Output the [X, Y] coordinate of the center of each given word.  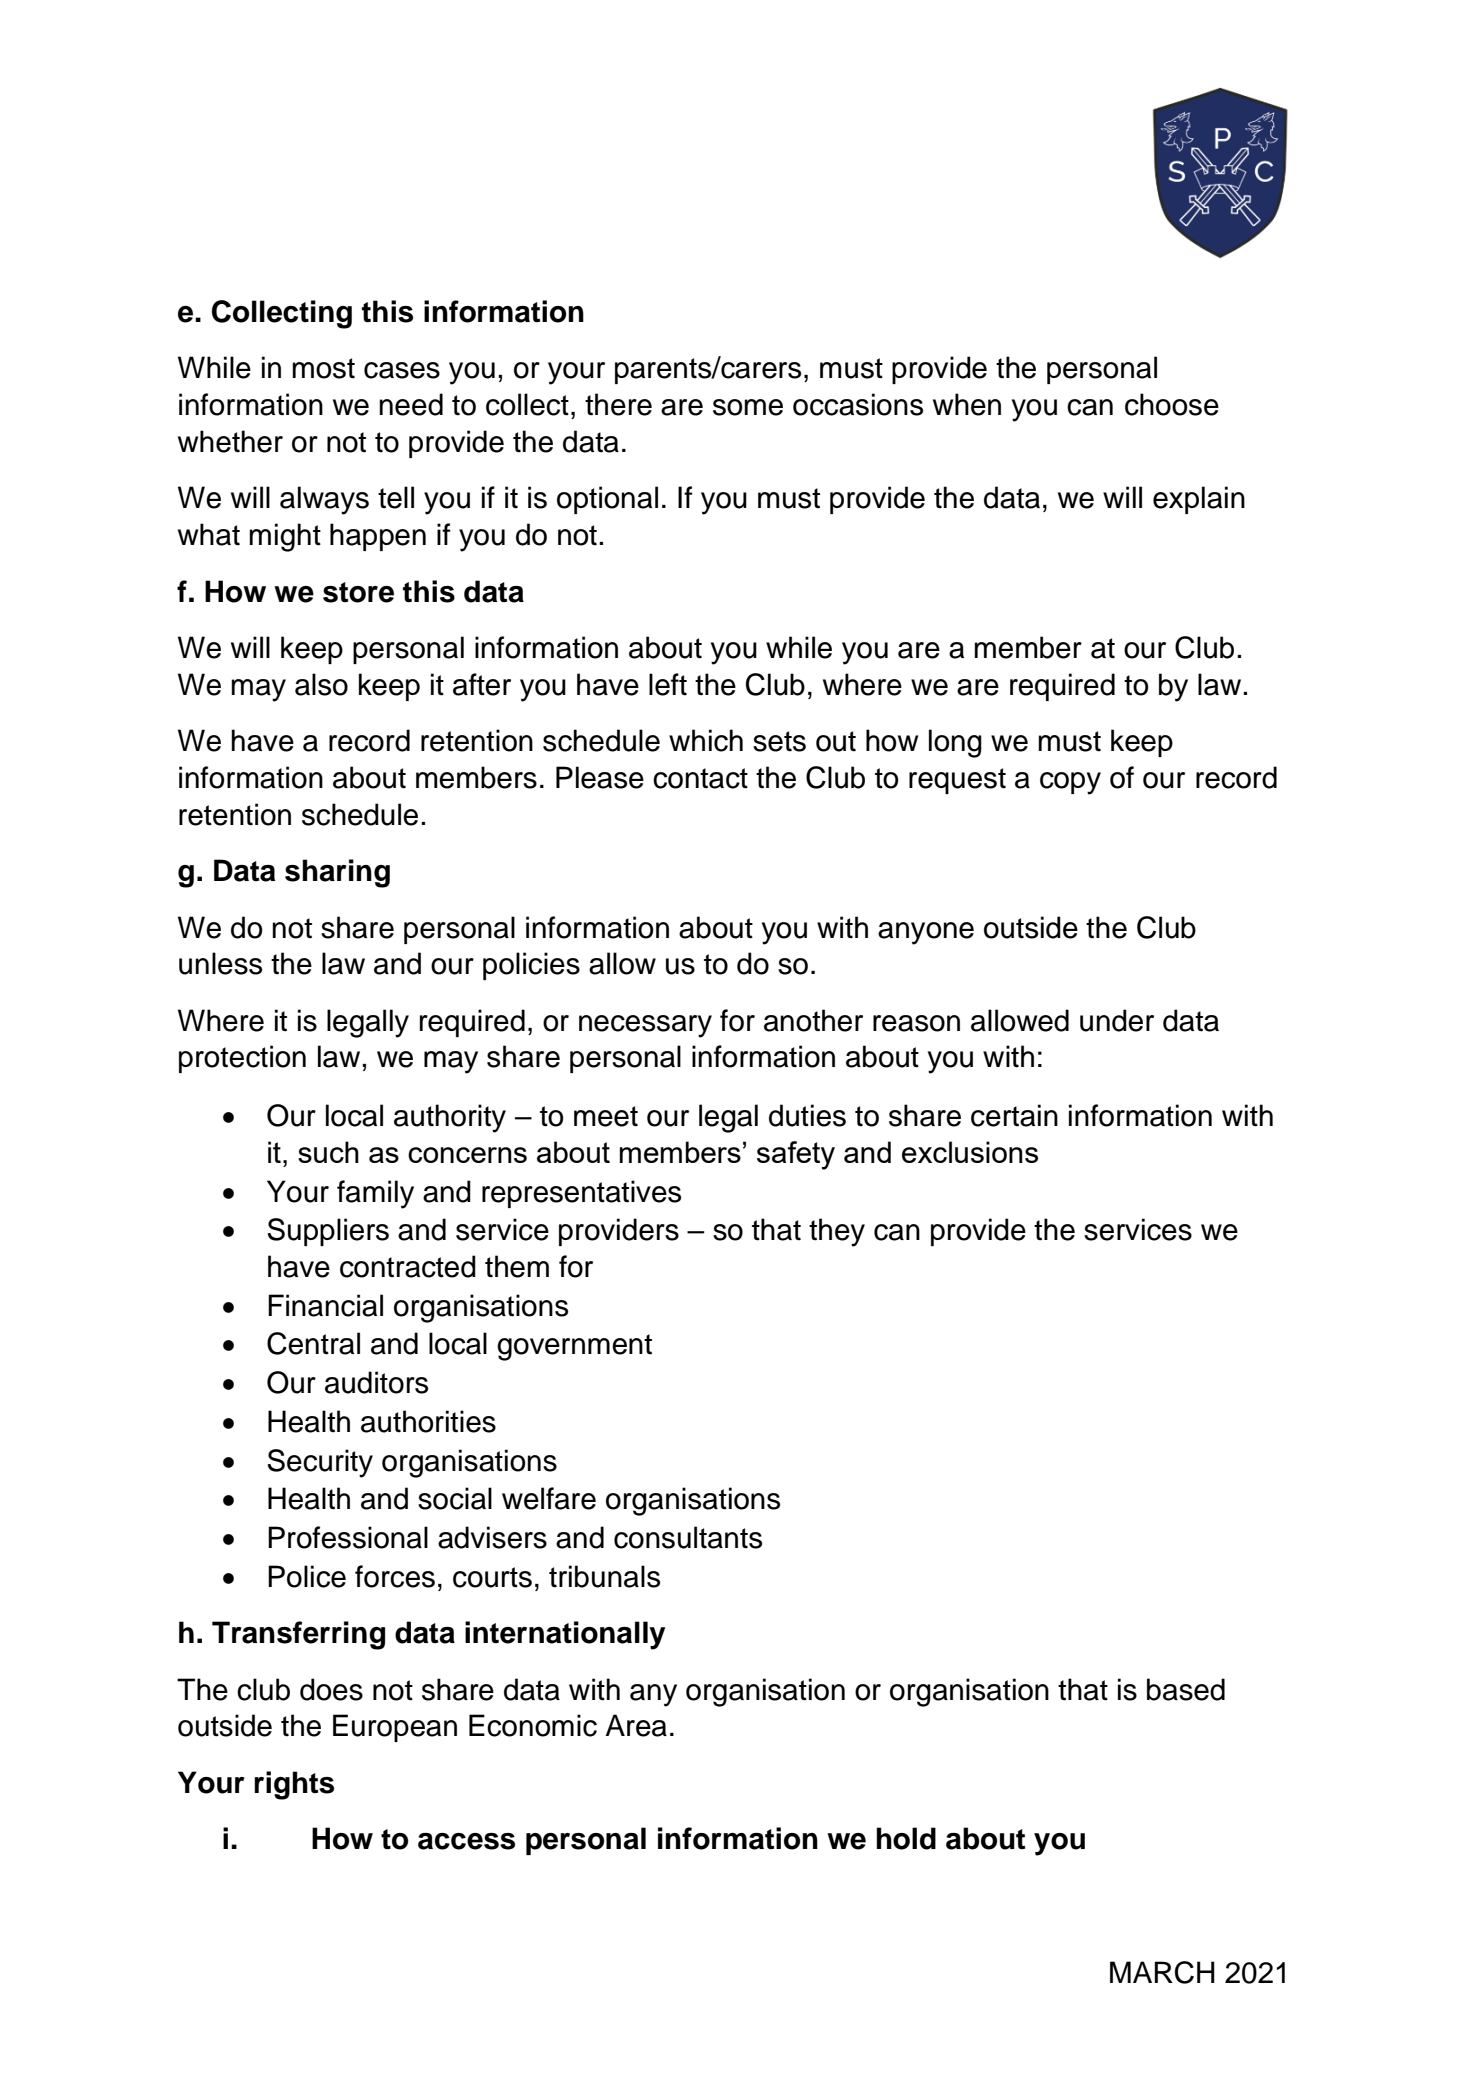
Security [320, 1463]
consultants [688, 1537]
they [837, 1232]
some [748, 407]
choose [1172, 404]
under [1117, 1020]
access [466, 1841]
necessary [645, 1026]
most [323, 368]
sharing [337, 873]
